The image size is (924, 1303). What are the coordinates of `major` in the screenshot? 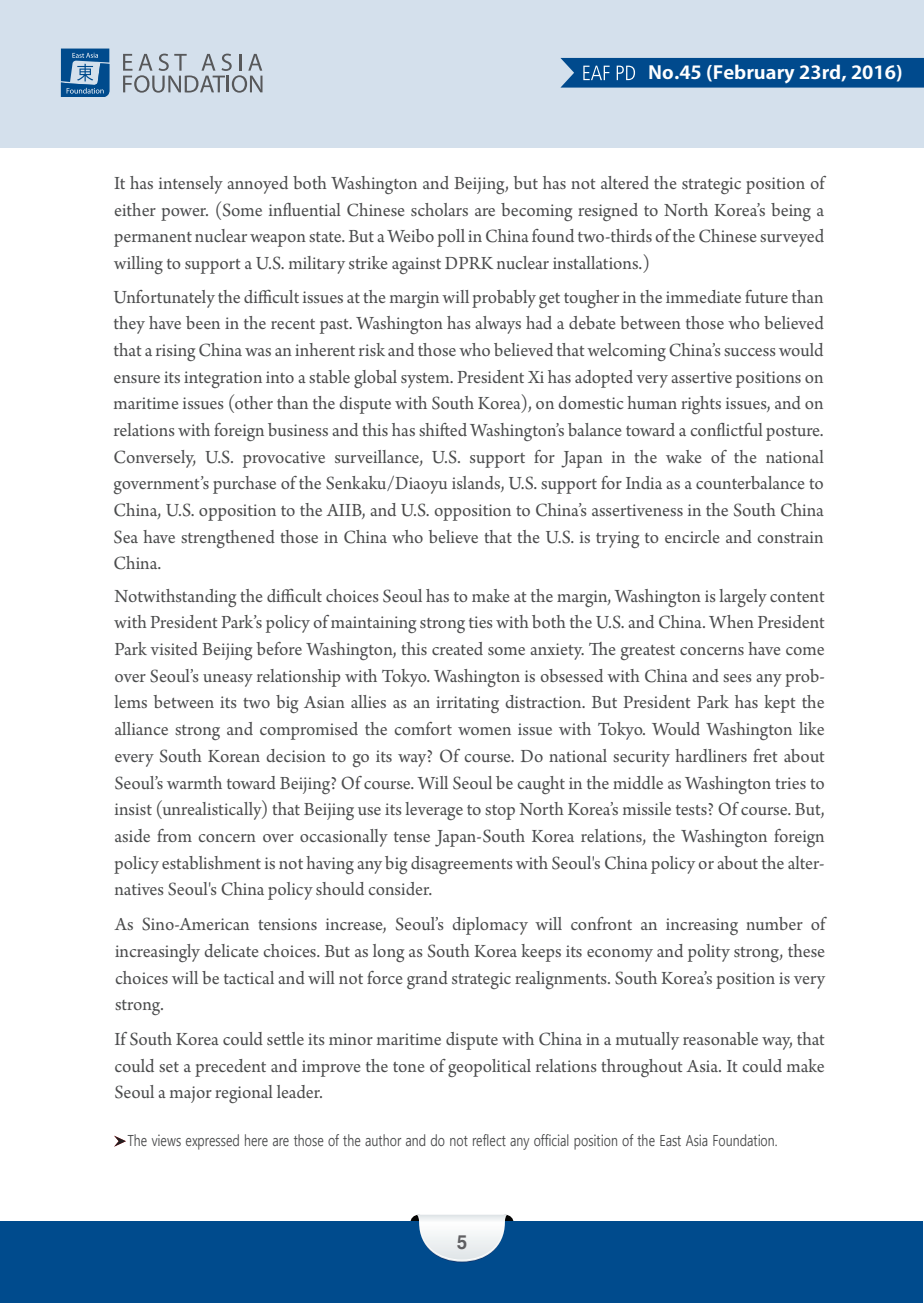 It's located at (191, 1094).
